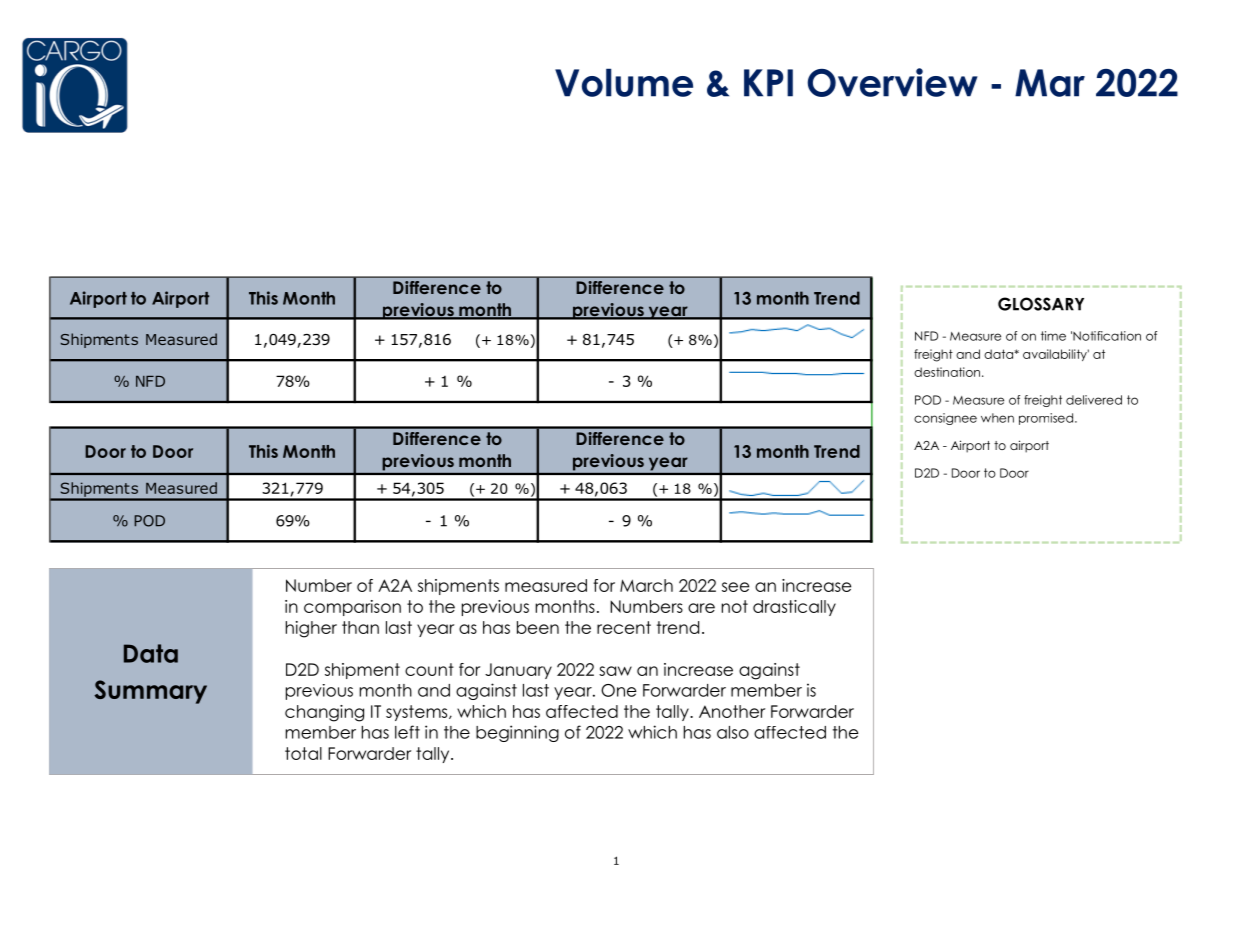 The height and width of the image is (952, 1233). I want to click on KPI, so click(768, 83).
